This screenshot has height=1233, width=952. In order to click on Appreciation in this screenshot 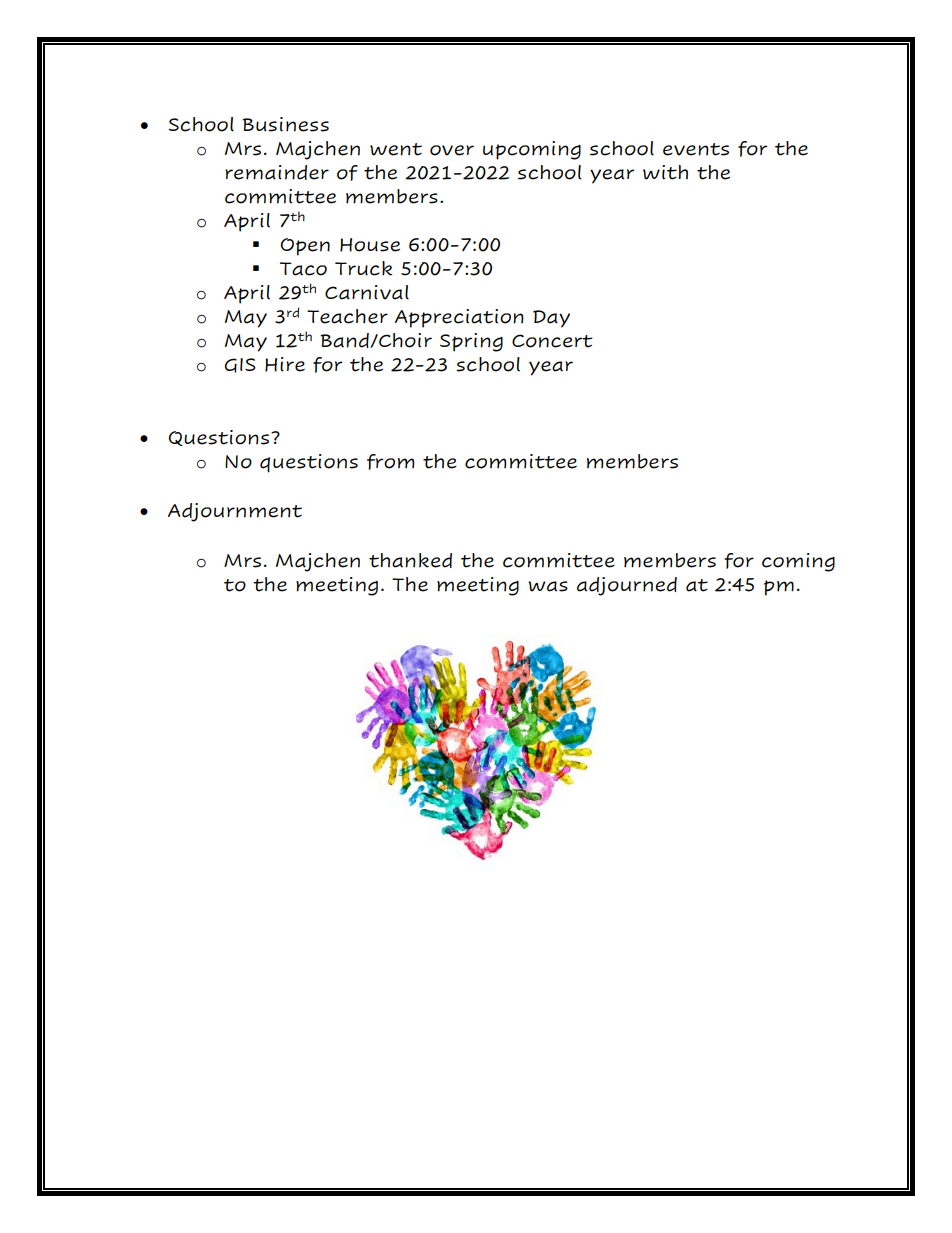, I will do `click(459, 318)`.
